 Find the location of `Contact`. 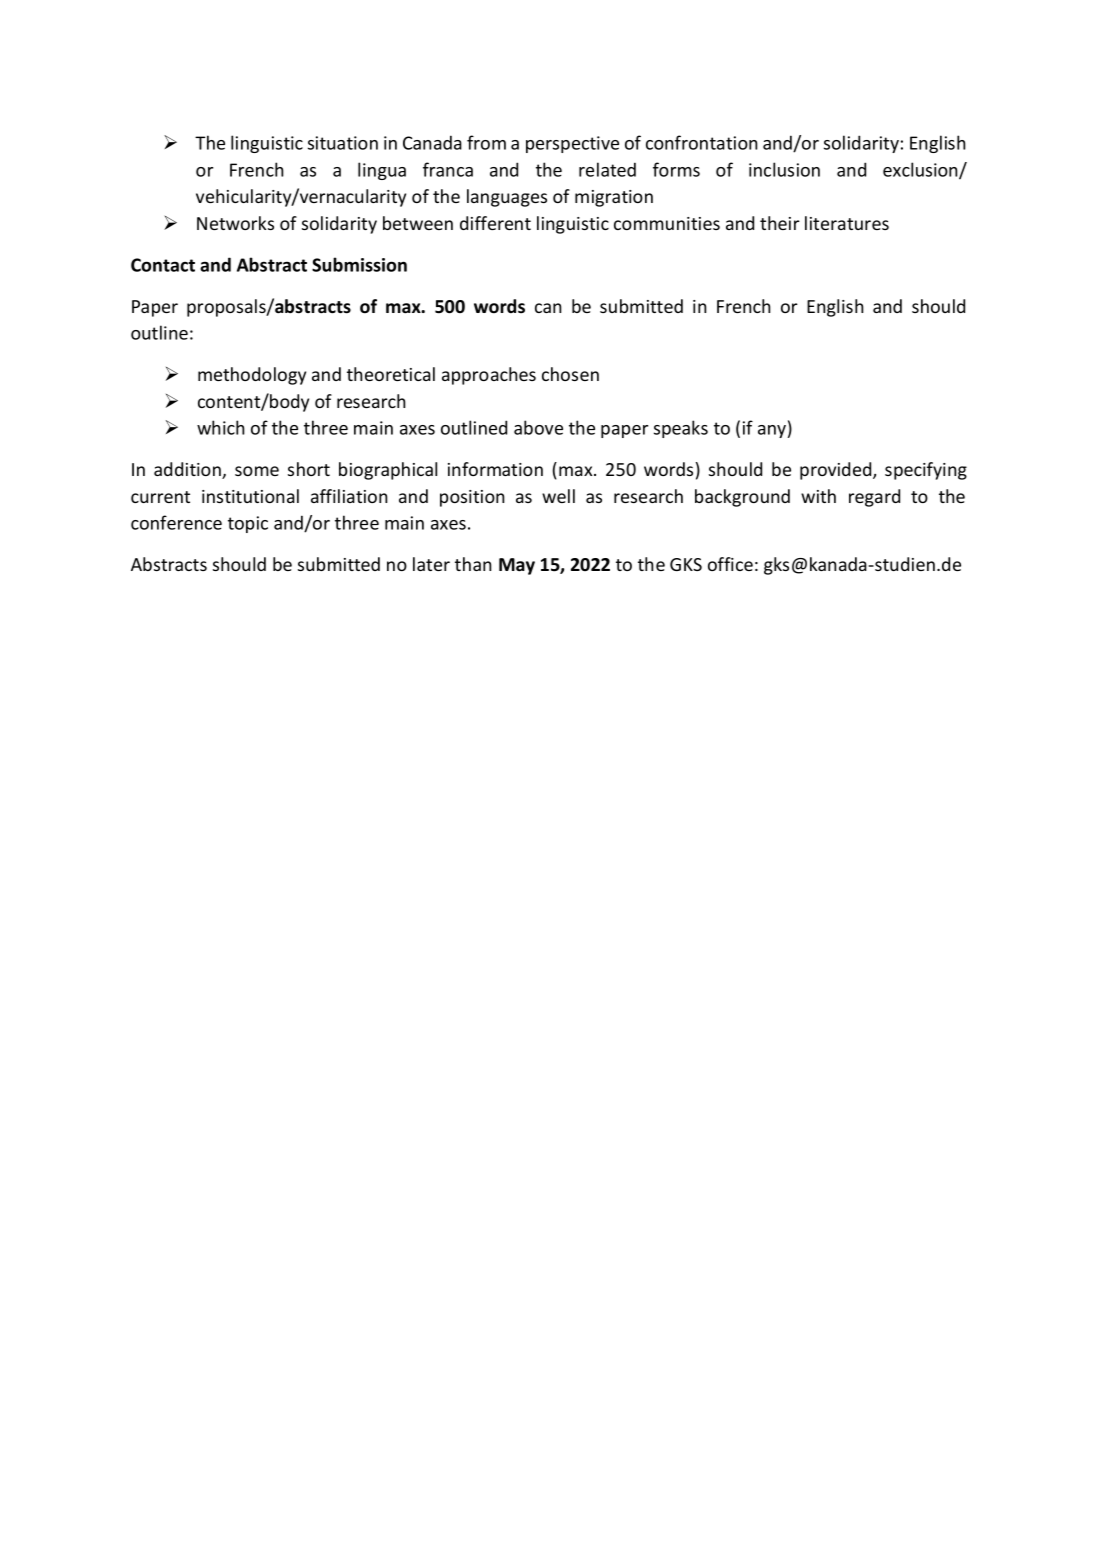

Contact is located at coordinates (163, 265).
